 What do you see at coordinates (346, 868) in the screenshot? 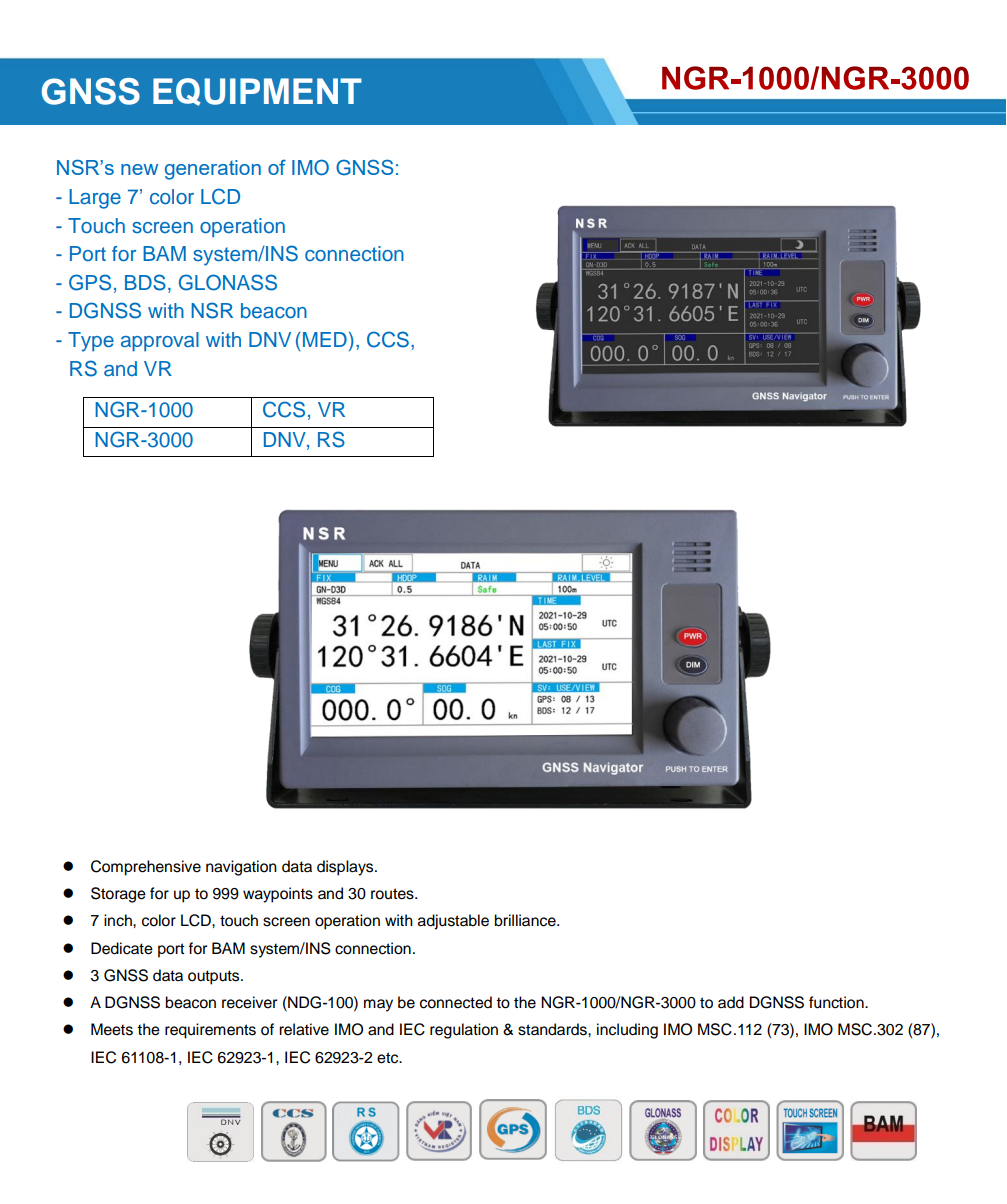
I see `displays` at bounding box center [346, 868].
